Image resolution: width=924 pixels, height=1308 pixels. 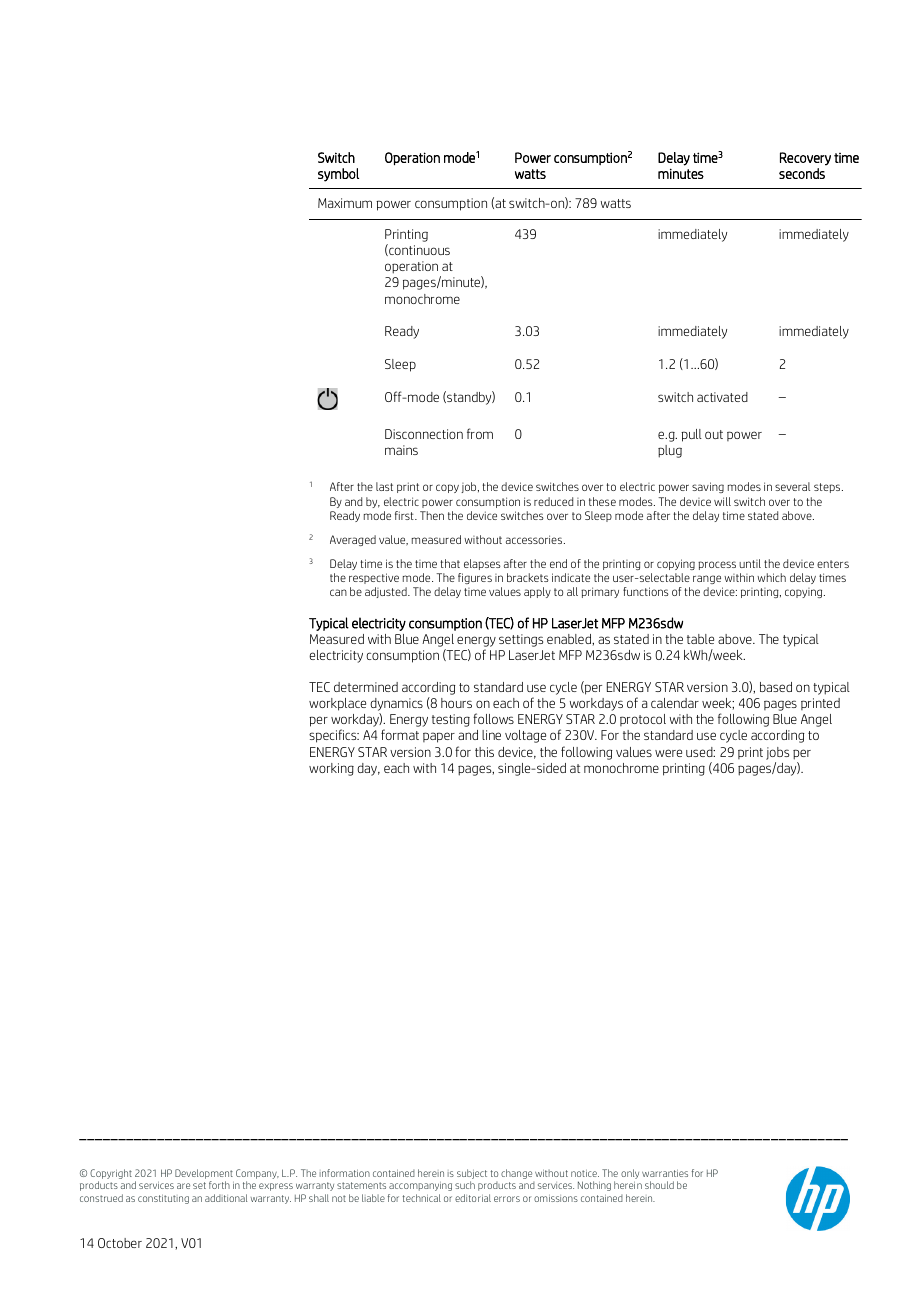 What do you see at coordinates (484, 752) in the screenshot?
I see `this` at bounding box center [484, 752].
